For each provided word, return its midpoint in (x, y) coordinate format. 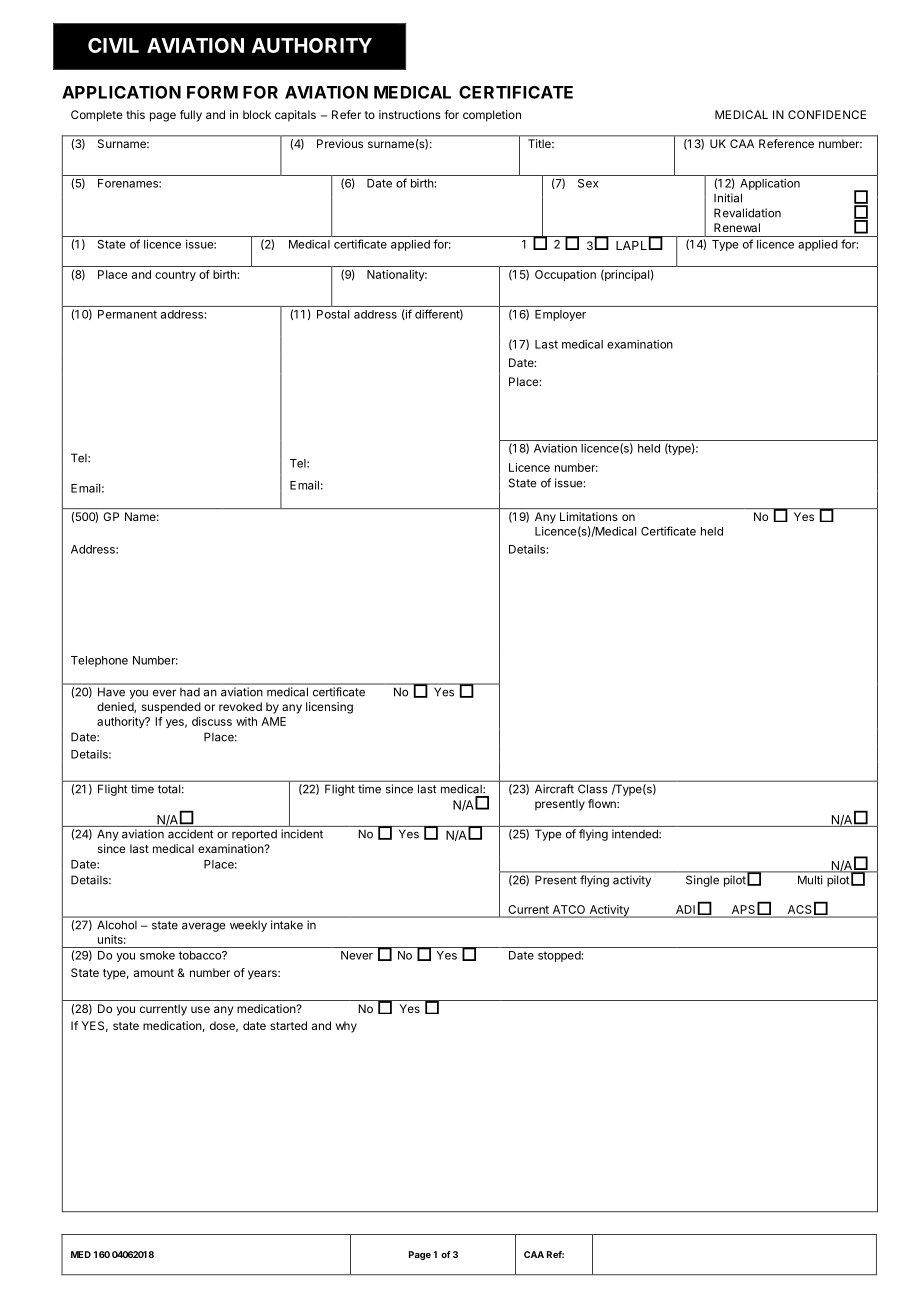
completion (492, 116)
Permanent (127, 314)
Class (592, 789)
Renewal (737, 227)
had (190, 692)
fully (191, 116)
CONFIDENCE (827, 114)
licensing (329, 708)
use (200, 1009)
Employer (560, 315)
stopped (559, 956)
